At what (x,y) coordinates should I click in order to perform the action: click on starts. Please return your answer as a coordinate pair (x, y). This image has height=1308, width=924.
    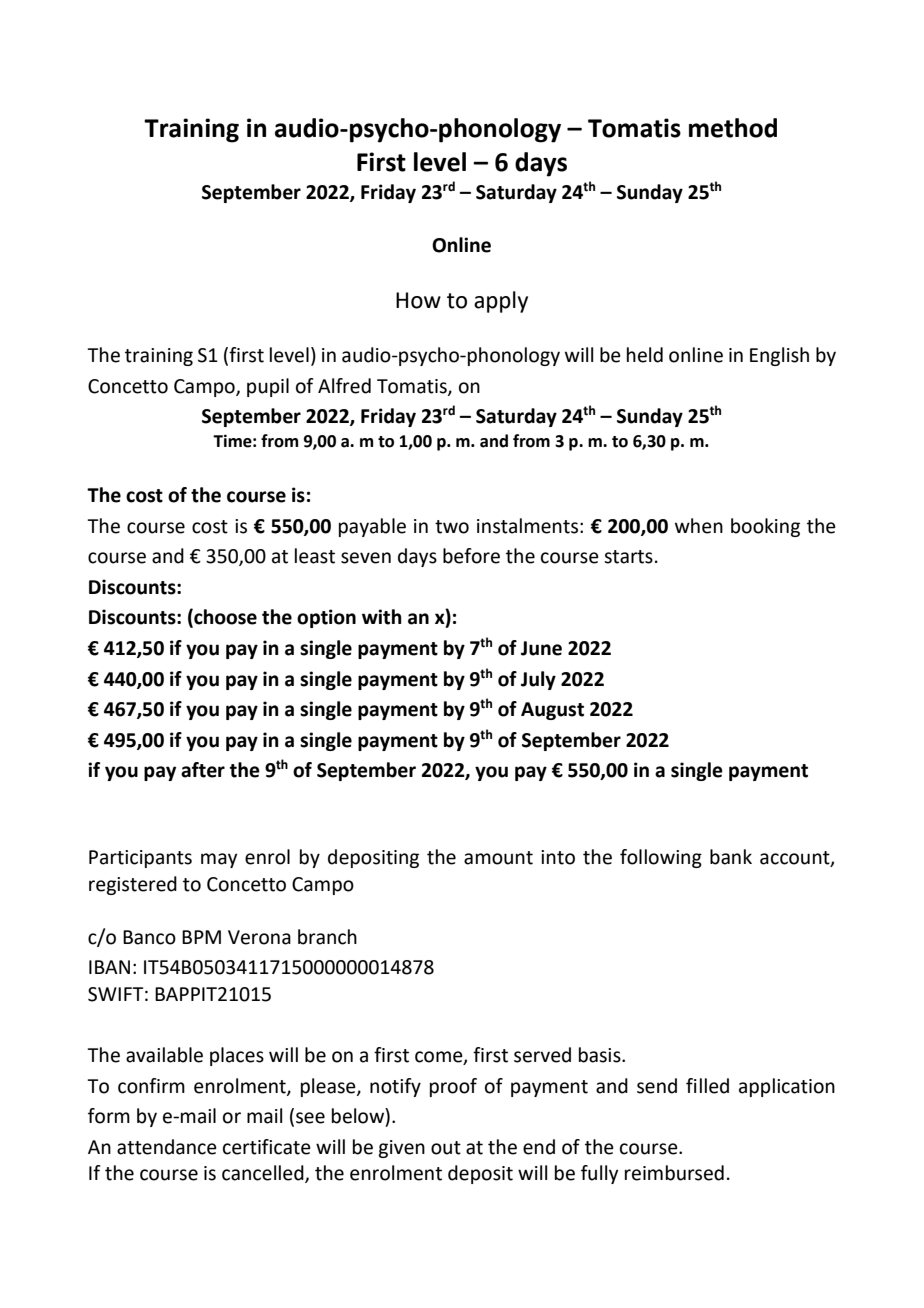
    Looking at the image, I should click on (628, 557).
